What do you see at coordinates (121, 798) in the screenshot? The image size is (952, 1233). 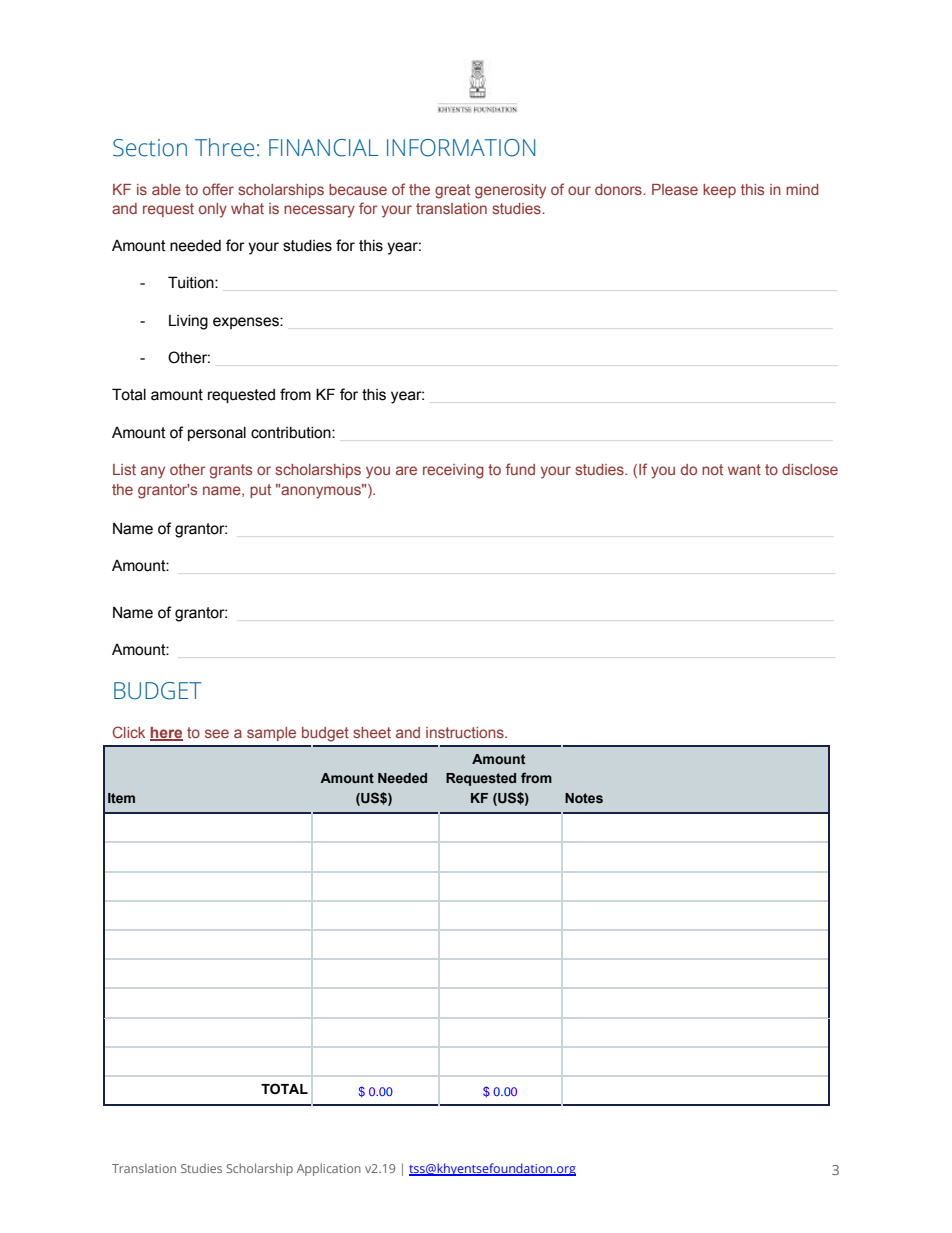 I see `Item` at bounding box center [121, 798].
